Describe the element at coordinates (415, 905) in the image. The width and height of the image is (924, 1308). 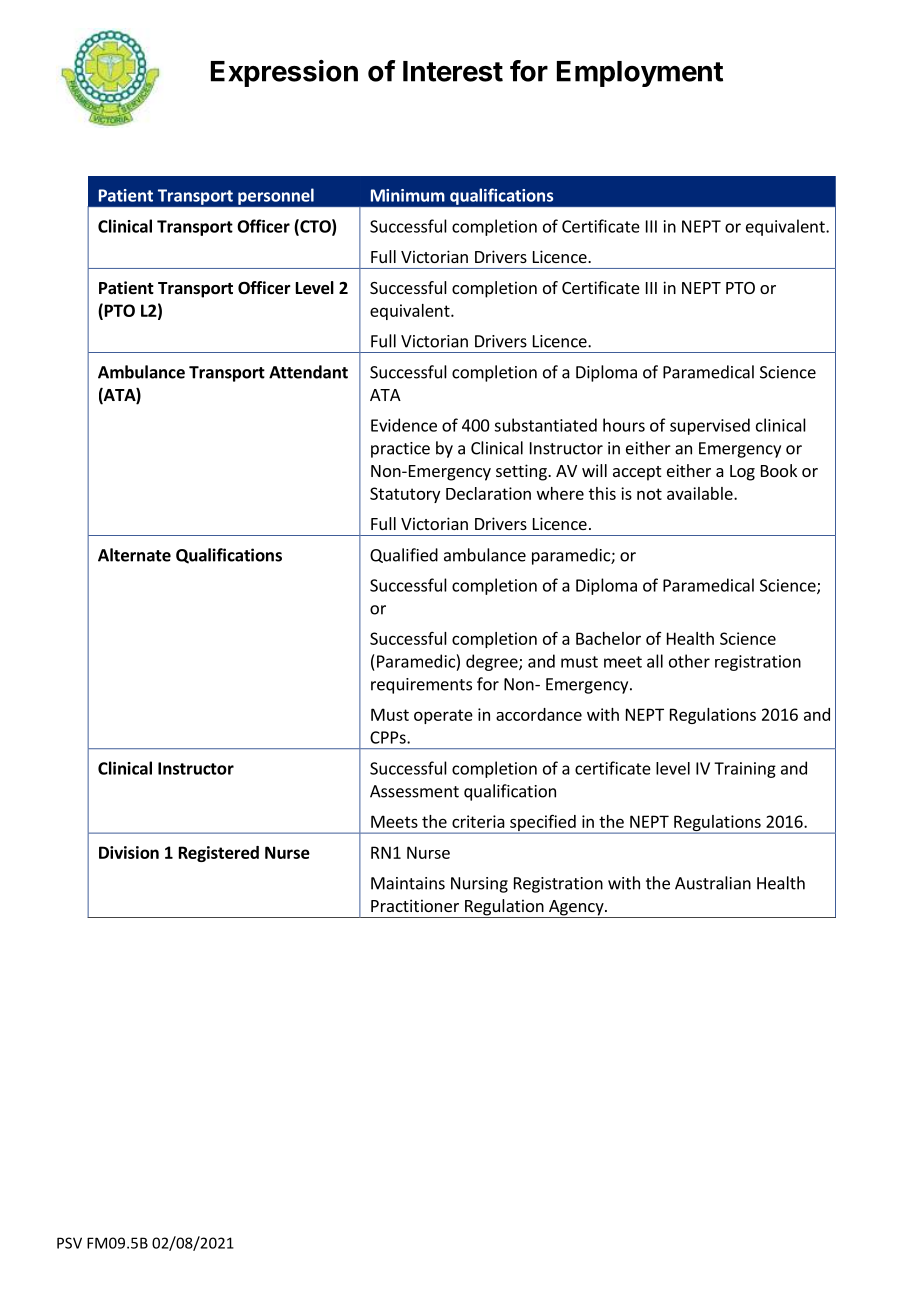
I see `Practitioner` at that location.
